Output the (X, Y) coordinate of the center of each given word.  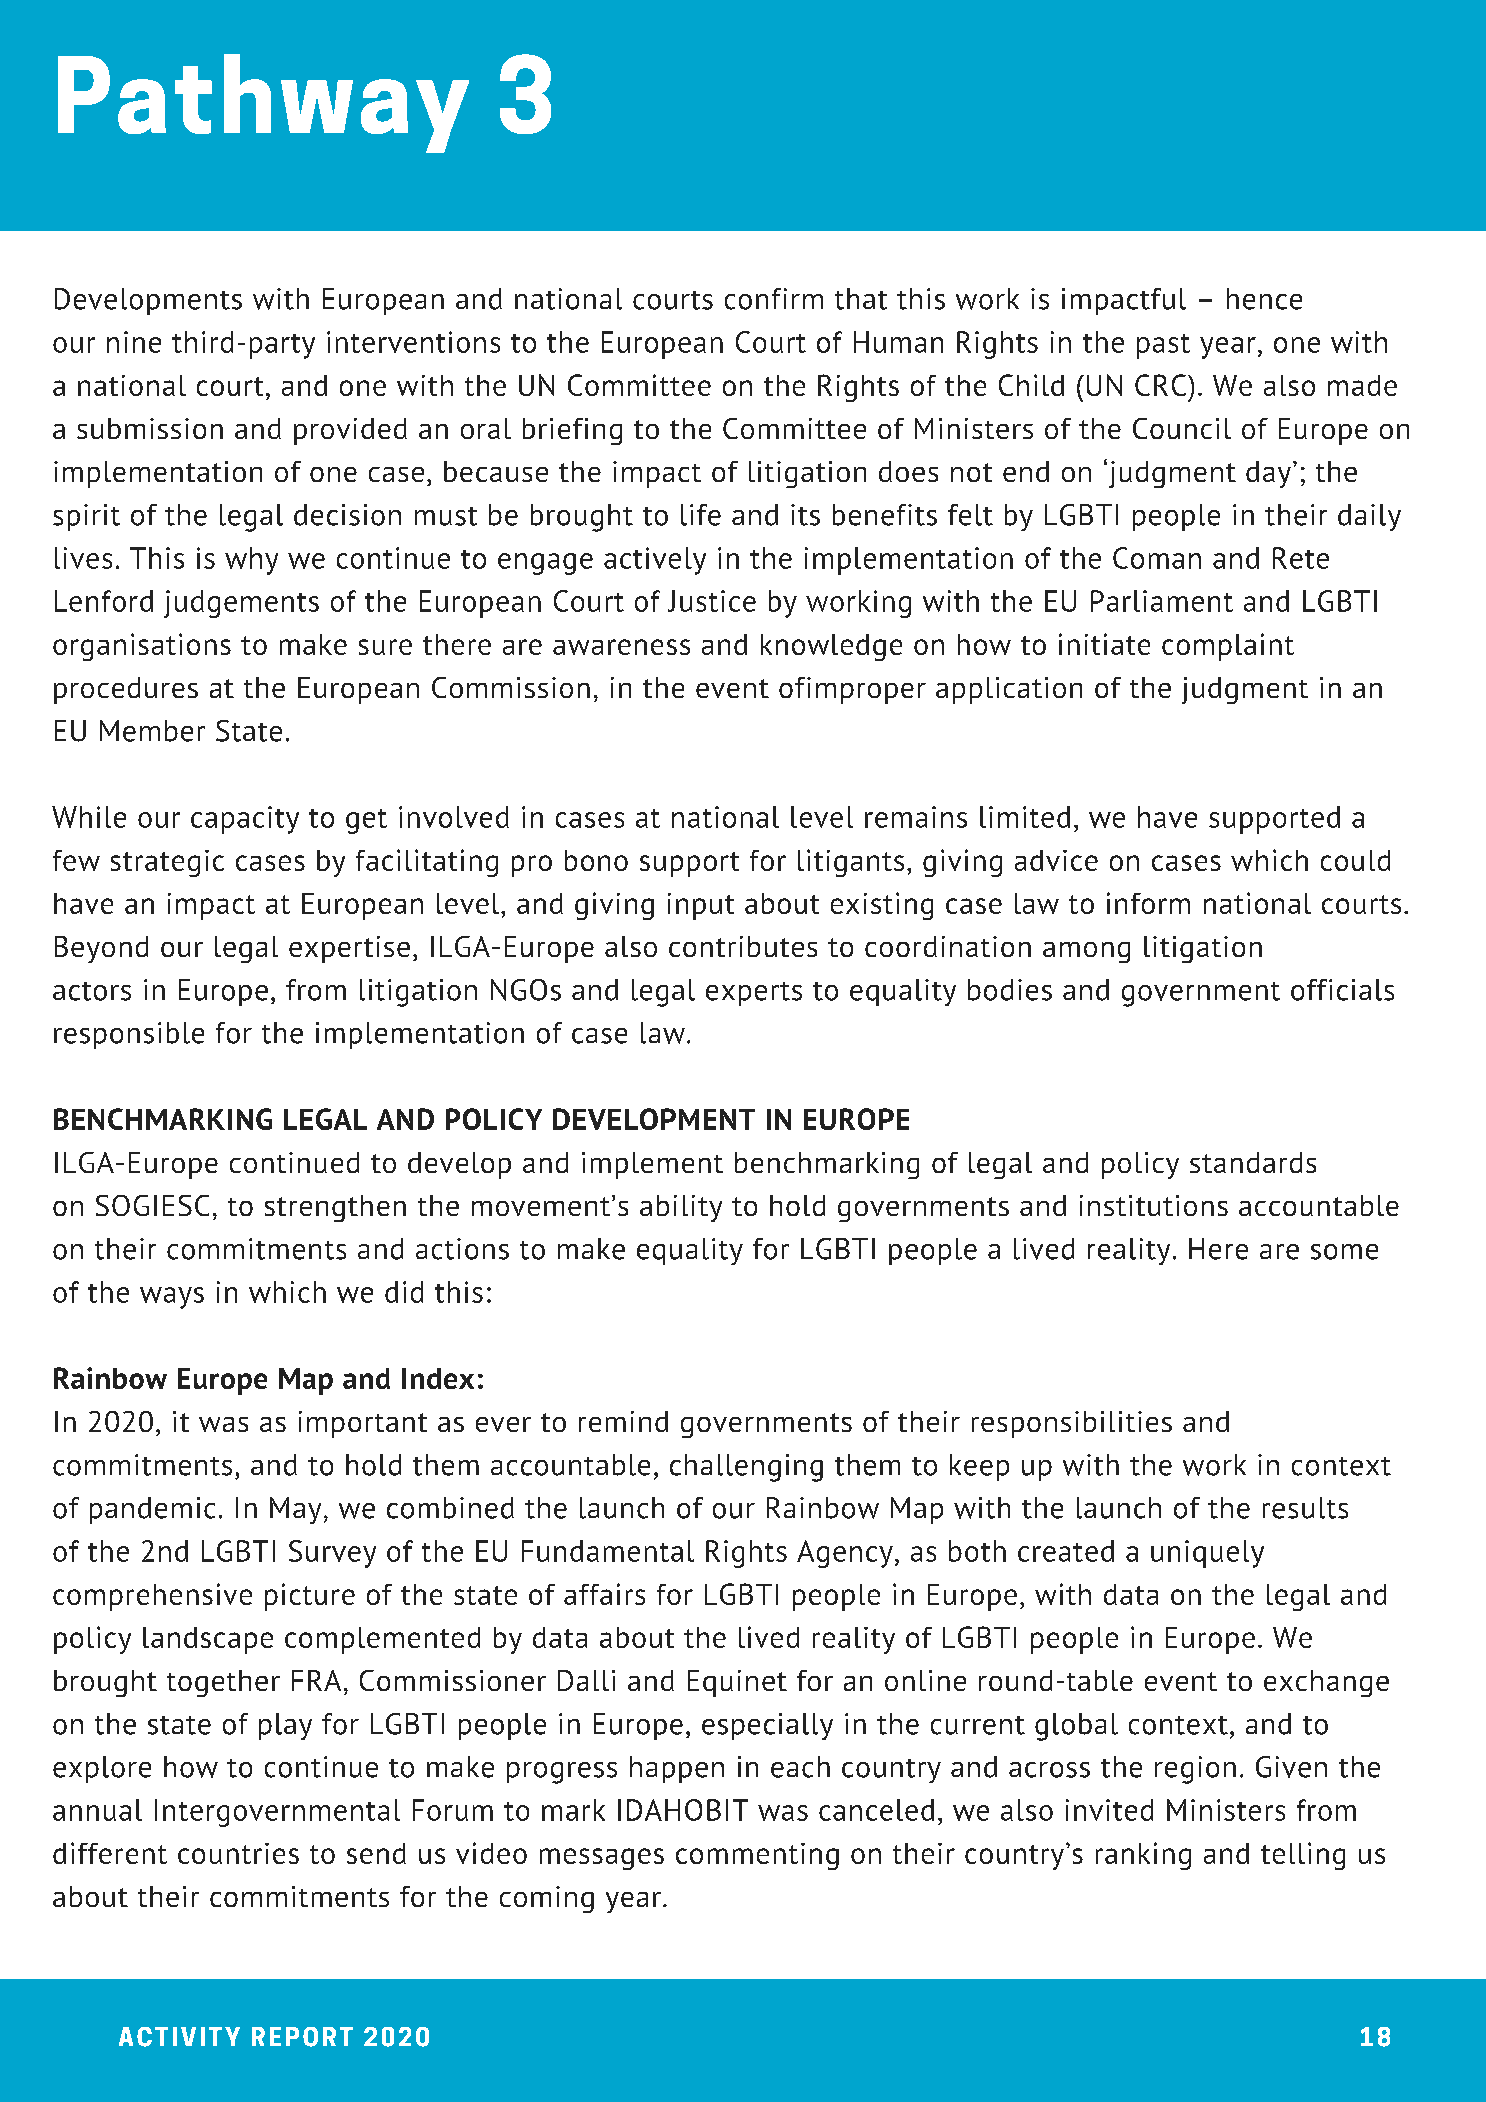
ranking (1143, 1856)
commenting (757, 1856)
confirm (774, 299)
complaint (1228, 647)
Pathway (263, 103)
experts (754, 994)
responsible (129, 1035)
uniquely (1207, 1554)
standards (1253, 1162)
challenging (746, 1468)
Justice (712, 601)
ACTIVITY (179, 2037)
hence (1264, 299)
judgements (241, 604)
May (295, 1510)
